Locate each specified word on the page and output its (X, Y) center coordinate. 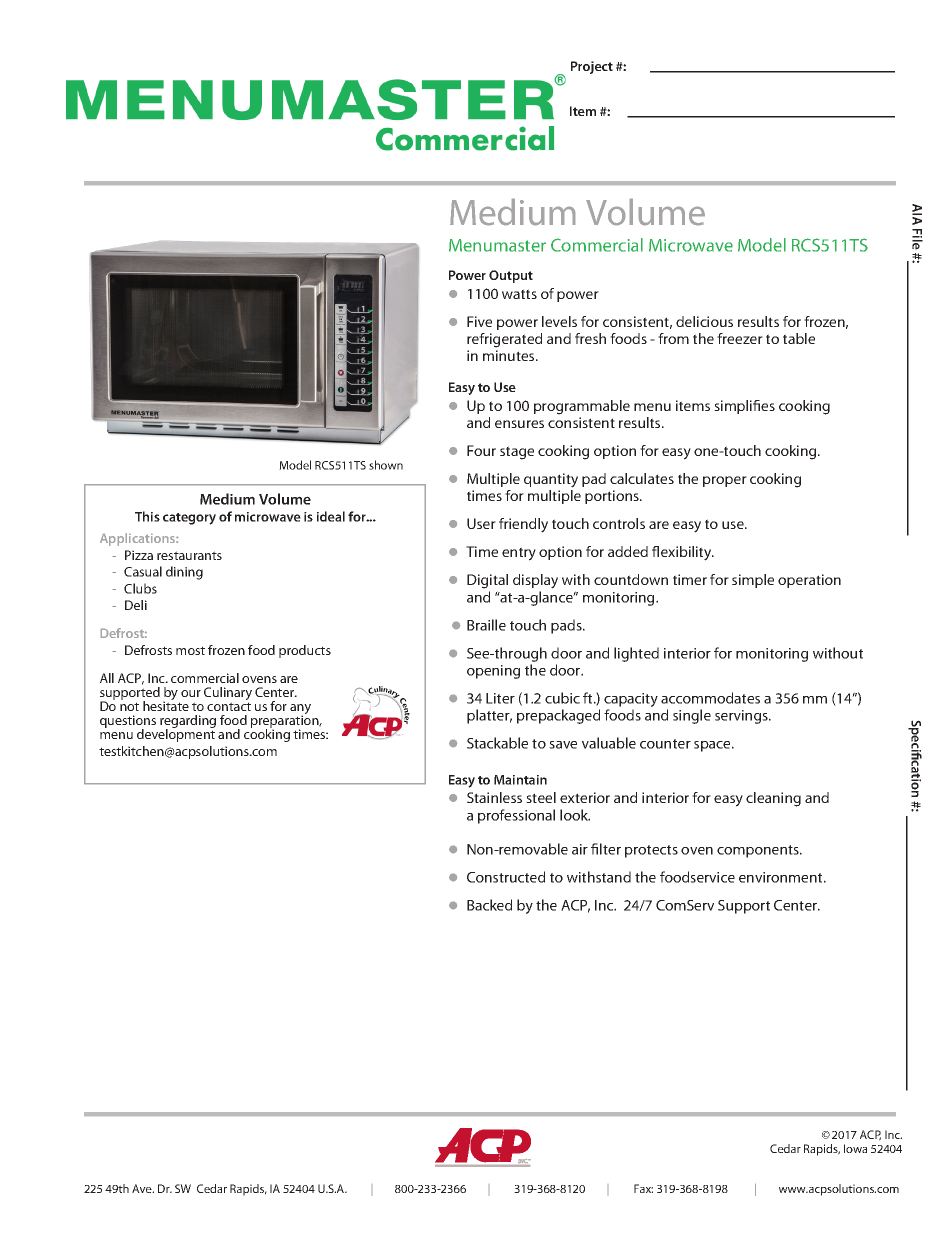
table (799, 338)
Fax (643, 1188)
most (190, 650)
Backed (489, 905)
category (189, 519)
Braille (486, 625)
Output (511, 276)
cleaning (773, 799)
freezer (740, 338)
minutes (510, 355)
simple (753, 581)
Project (592, 67)
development (176, 734)
